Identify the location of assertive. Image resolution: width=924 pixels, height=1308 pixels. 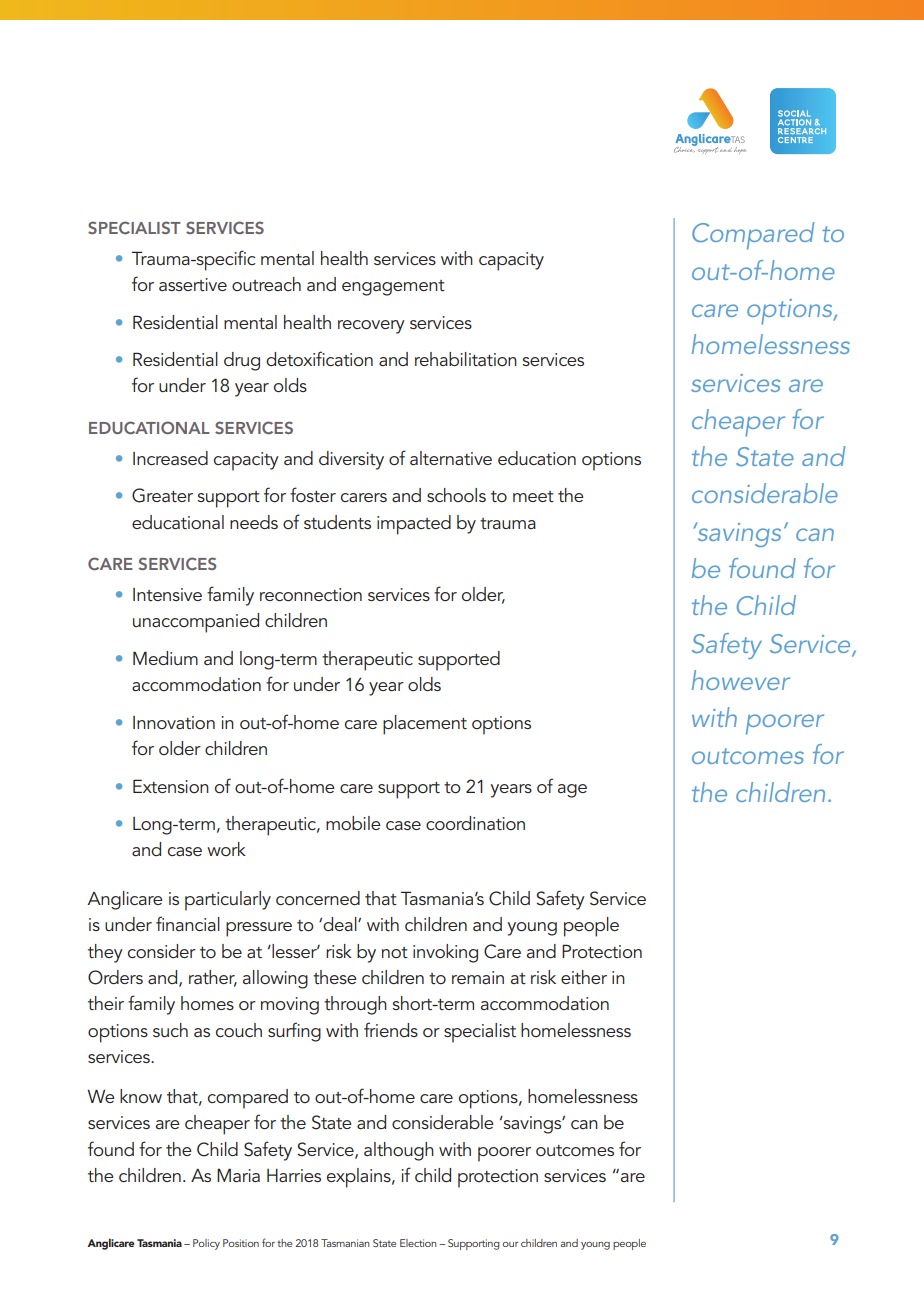
(193, 284).
